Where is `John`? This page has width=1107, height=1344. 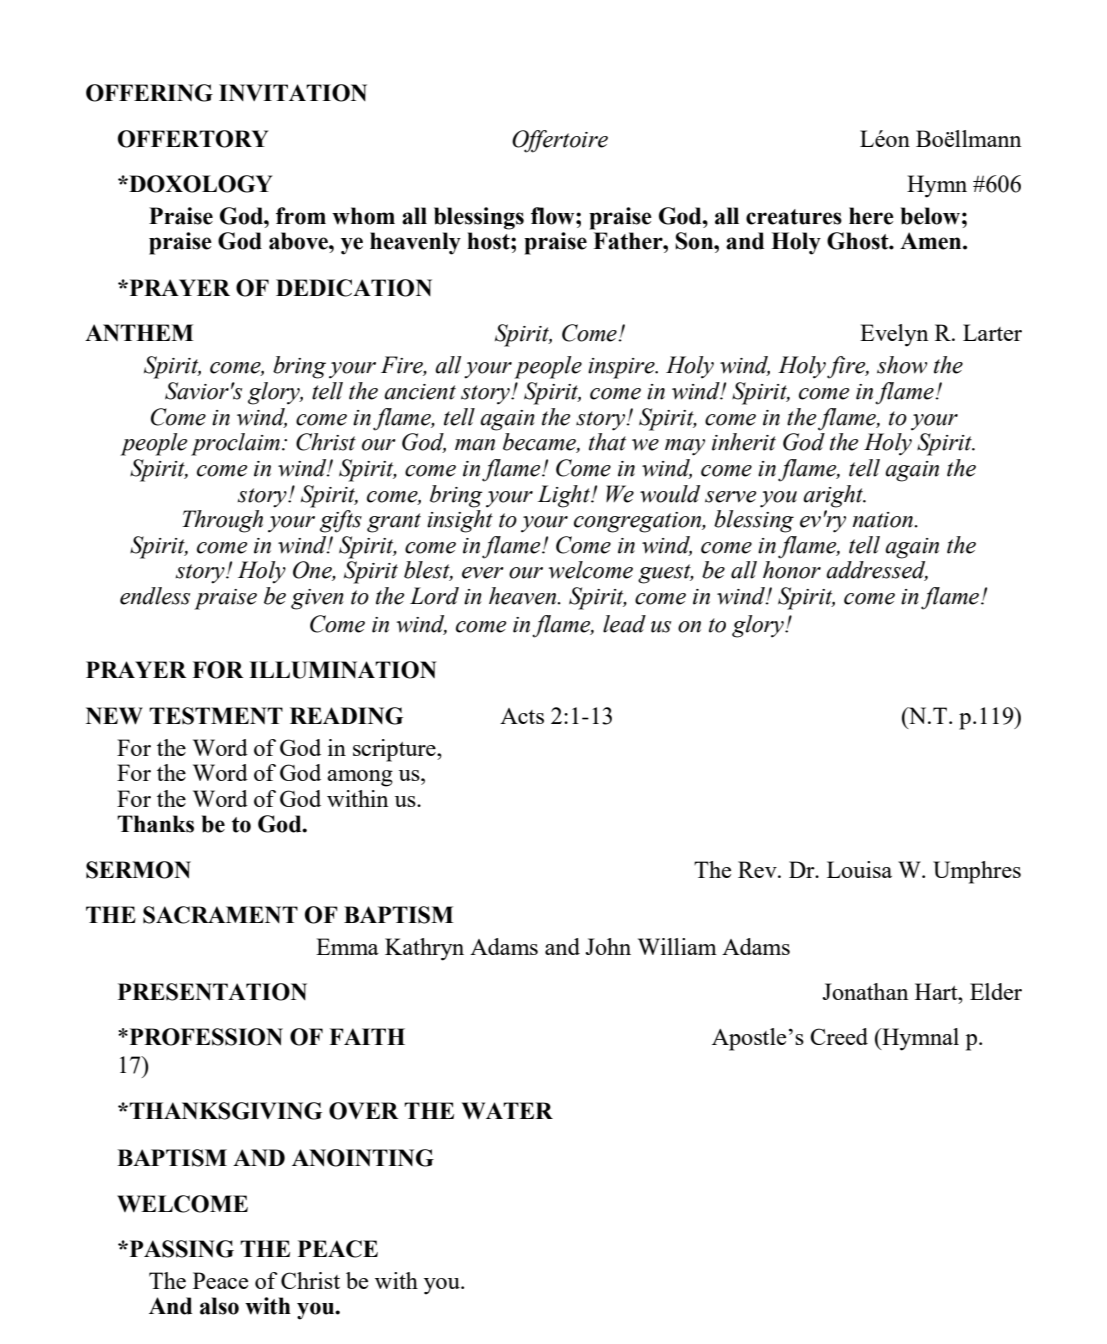
John is located at coordinates (608, 946).
